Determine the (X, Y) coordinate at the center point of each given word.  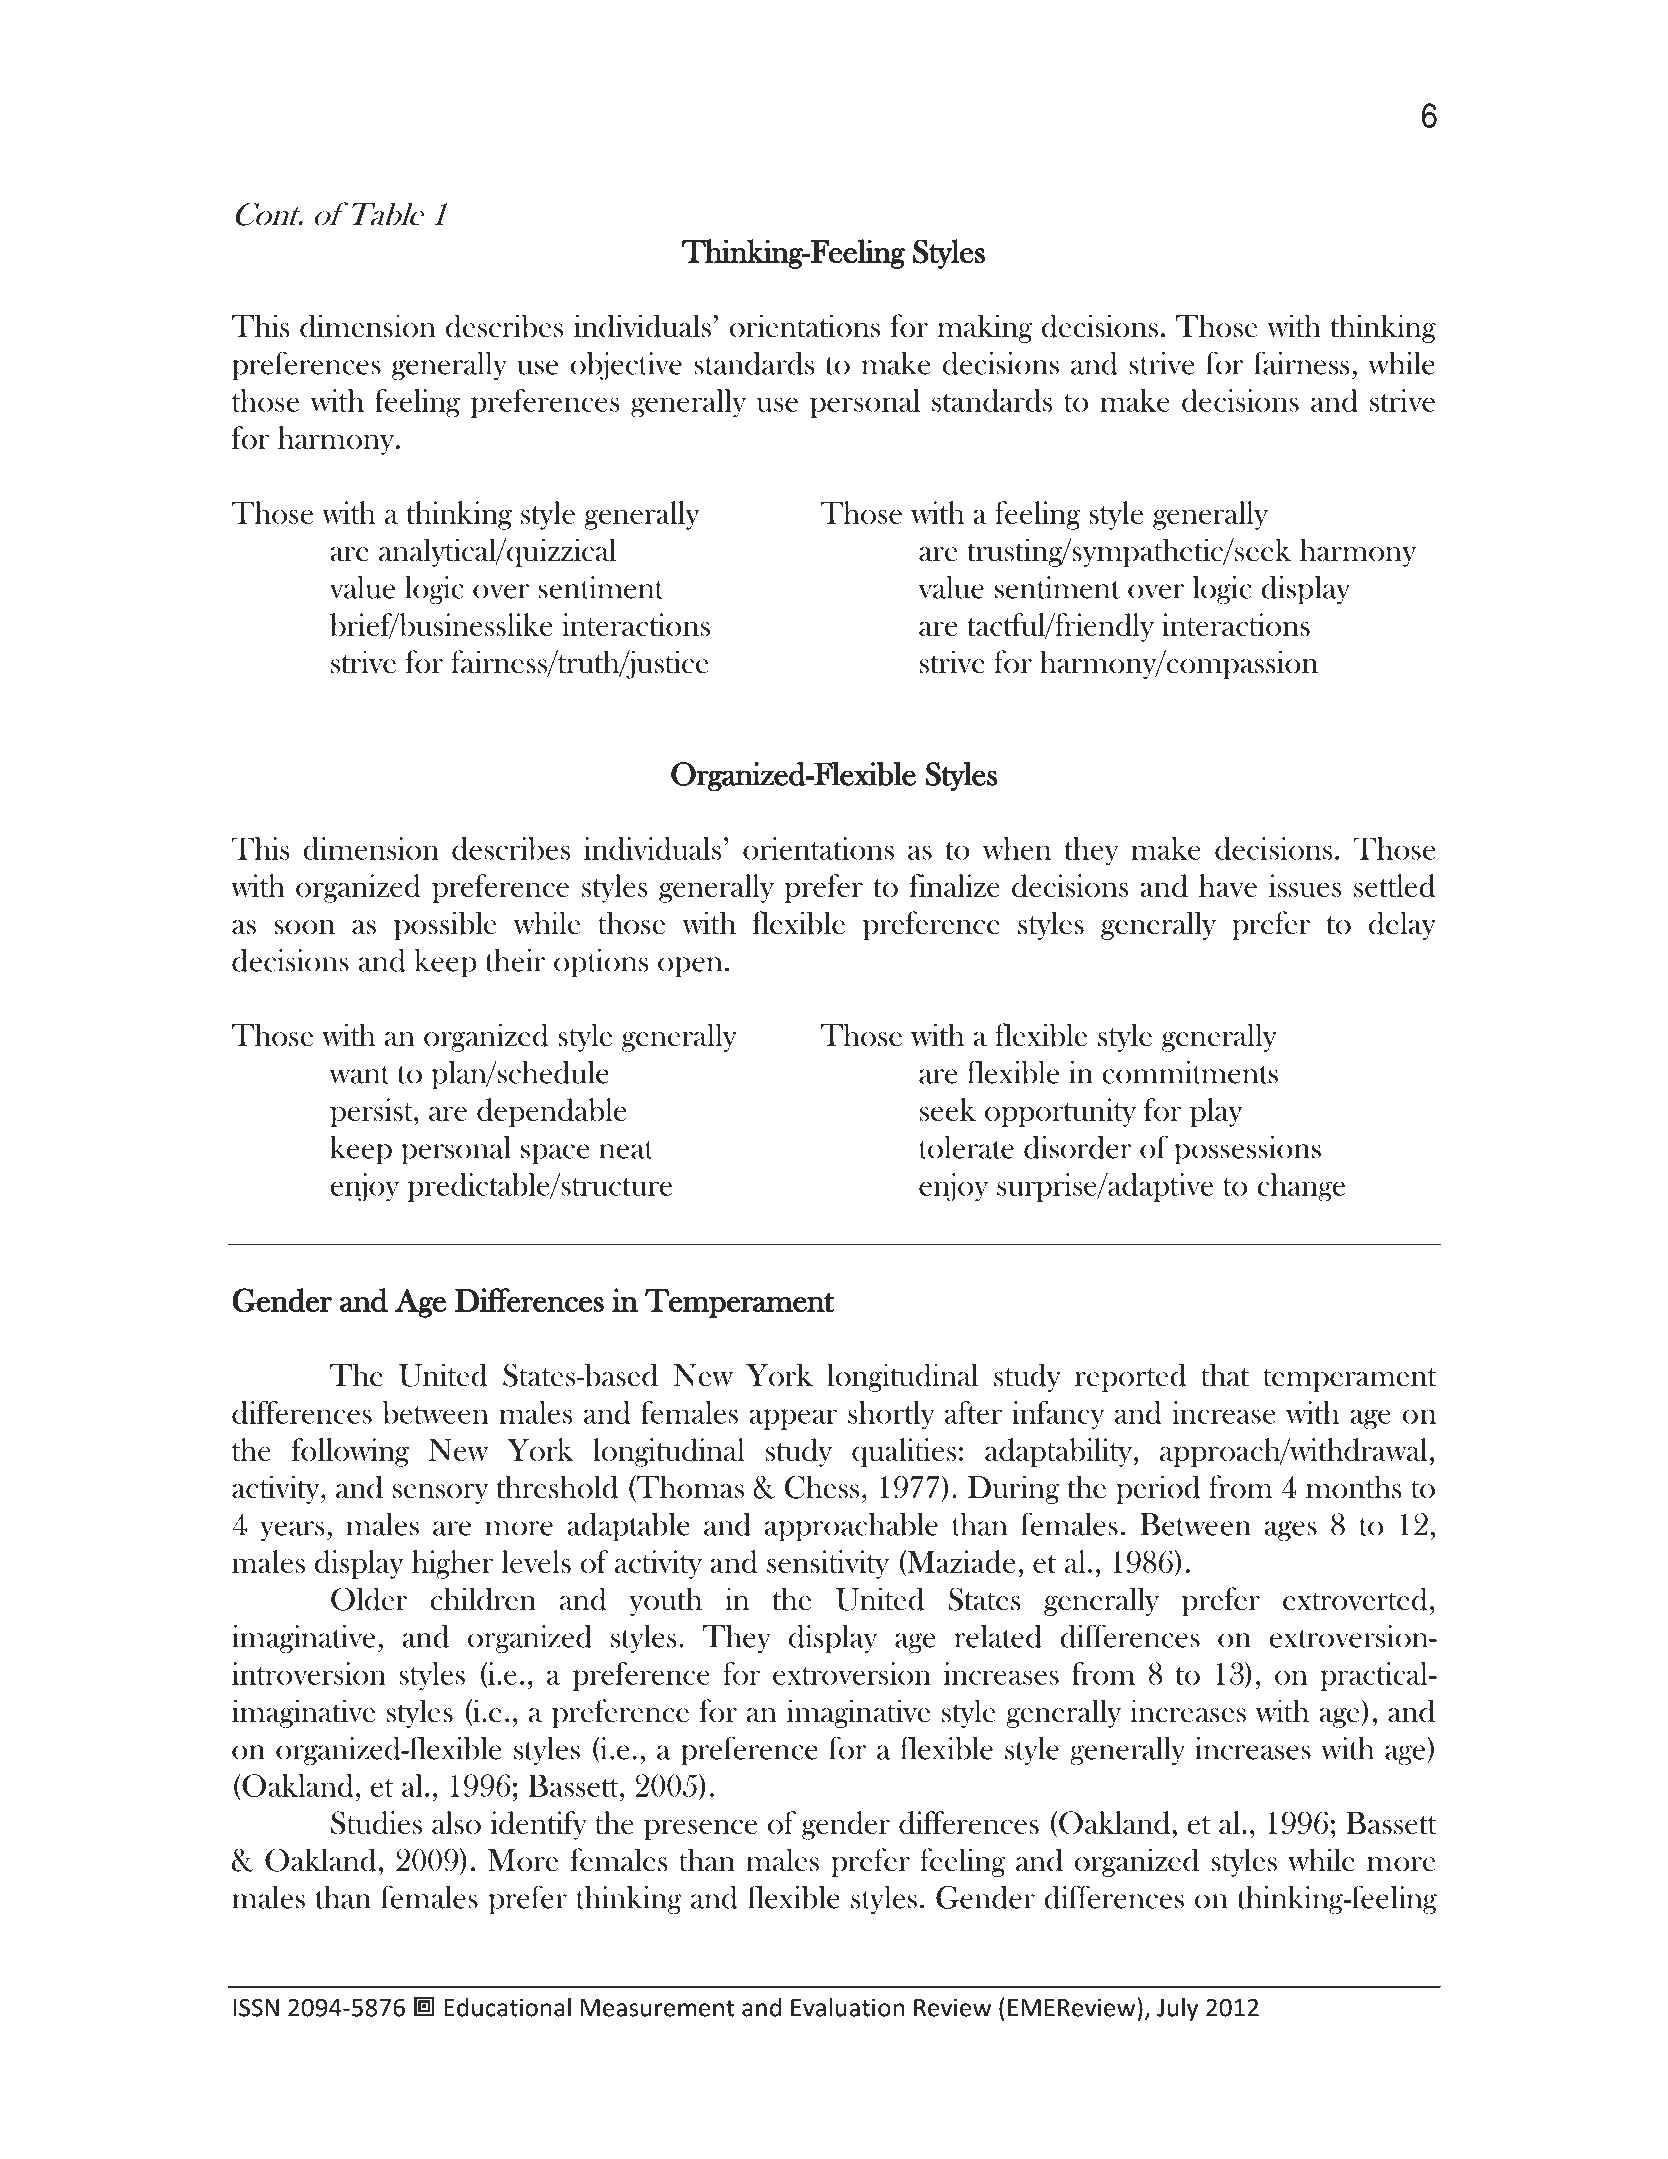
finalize (955, 885)
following (350, 1452)
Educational (507, 2007)
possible (445, 925)
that (1225, 1375)
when (1017, 848)
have (1228, 885)
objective (626, 366)
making (984, 328)
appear (793, 1419)
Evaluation (847, 2007)
